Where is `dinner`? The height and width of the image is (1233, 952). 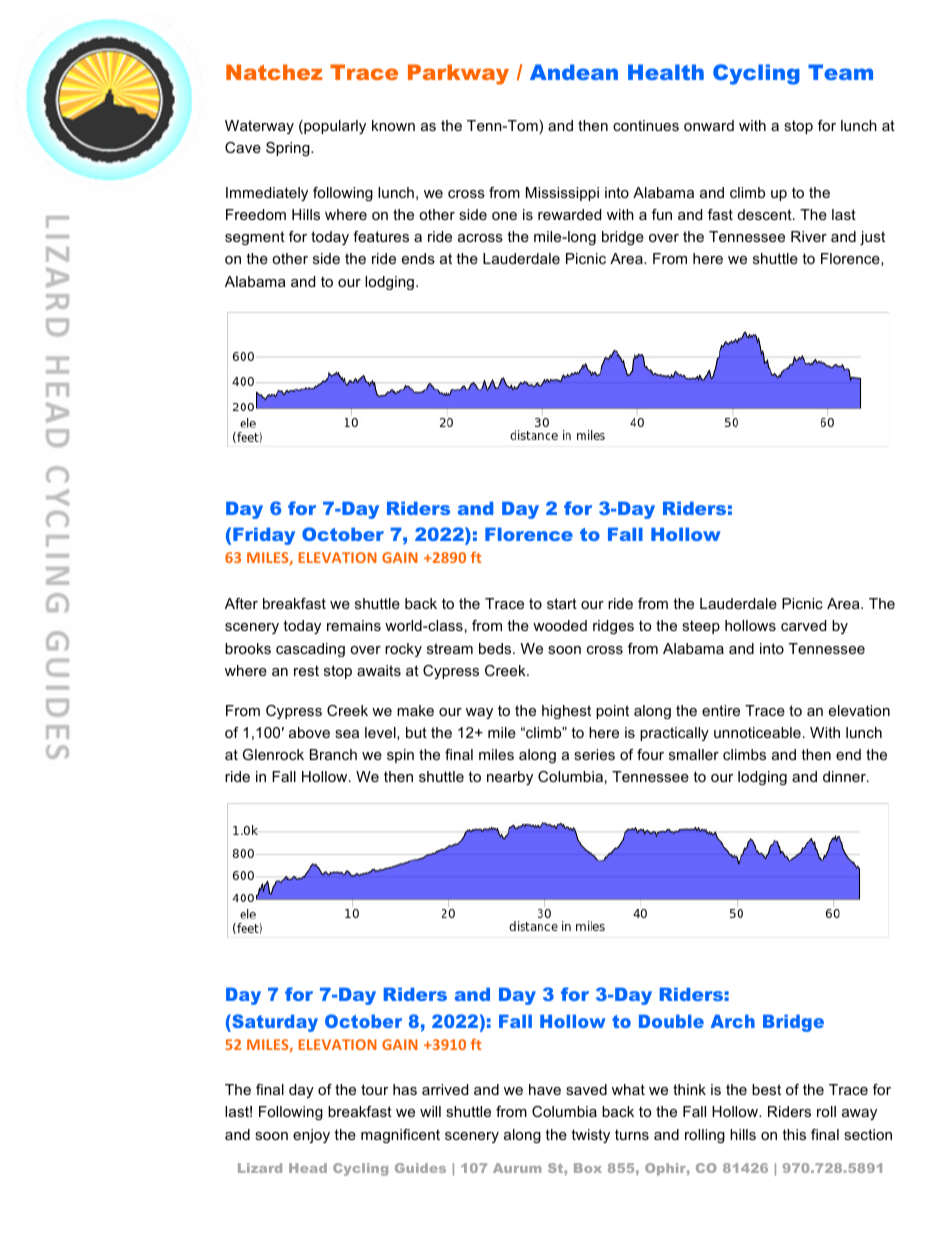
dinner is located at coordinates (845, 776).
